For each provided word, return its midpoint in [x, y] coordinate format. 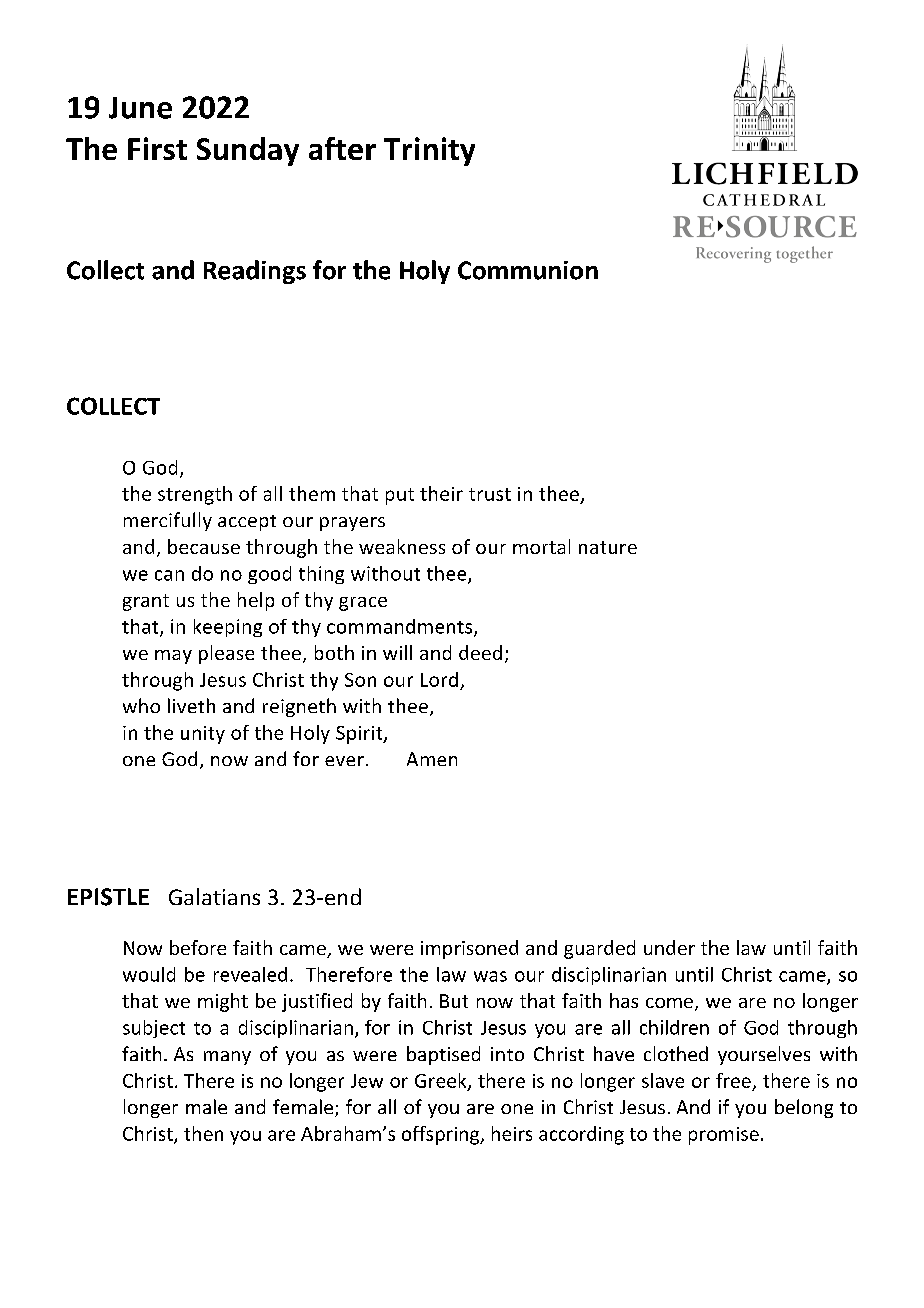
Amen [432, 759]
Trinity [429, 151]
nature [608, 547]
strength [195, 495]
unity [203, 735]
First [157, 148]
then [203, 1133]
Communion [528, 270]
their [441, 493]
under [669, 947]
